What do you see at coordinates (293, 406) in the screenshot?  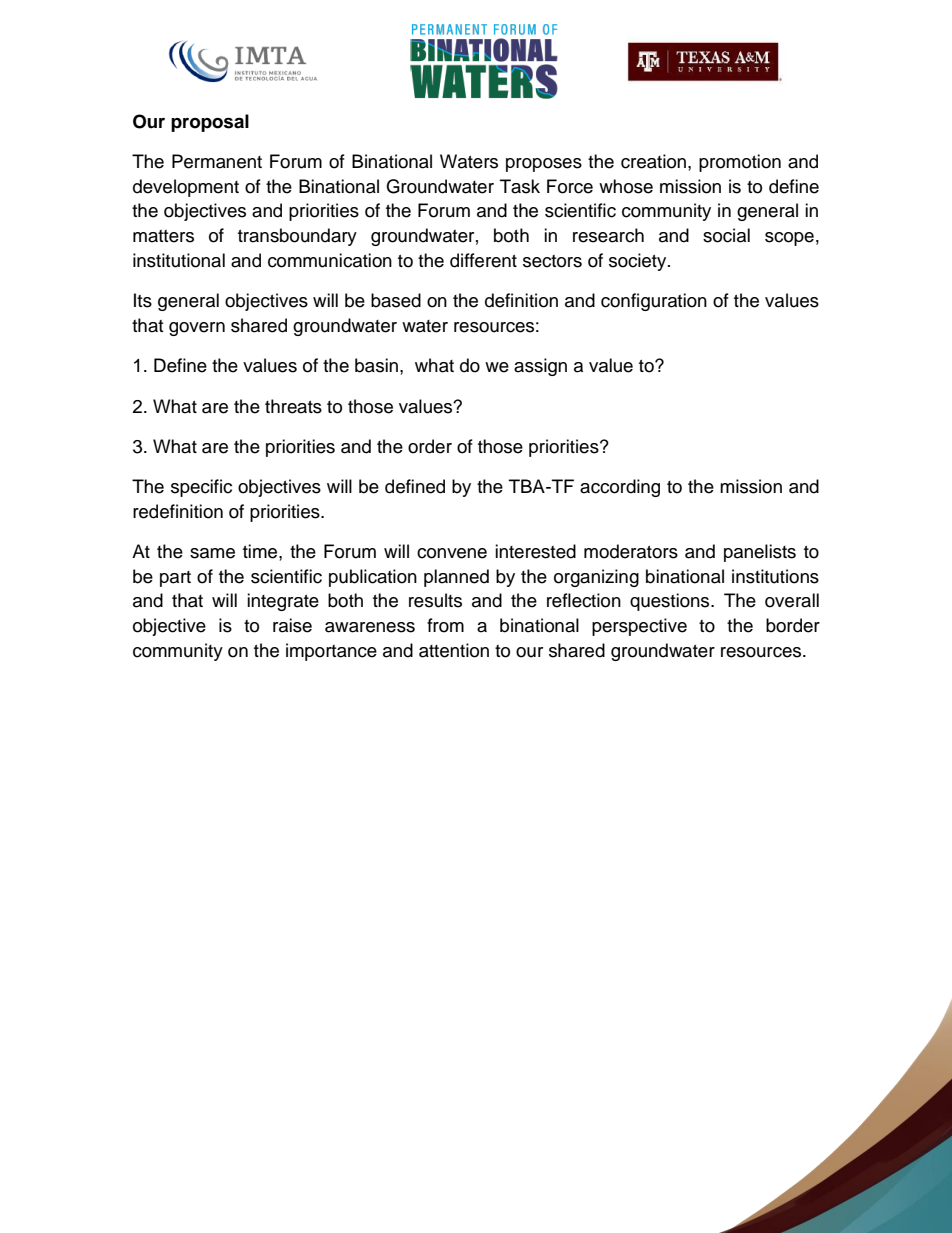 I see `threats` at bounding box center [293, 406].
